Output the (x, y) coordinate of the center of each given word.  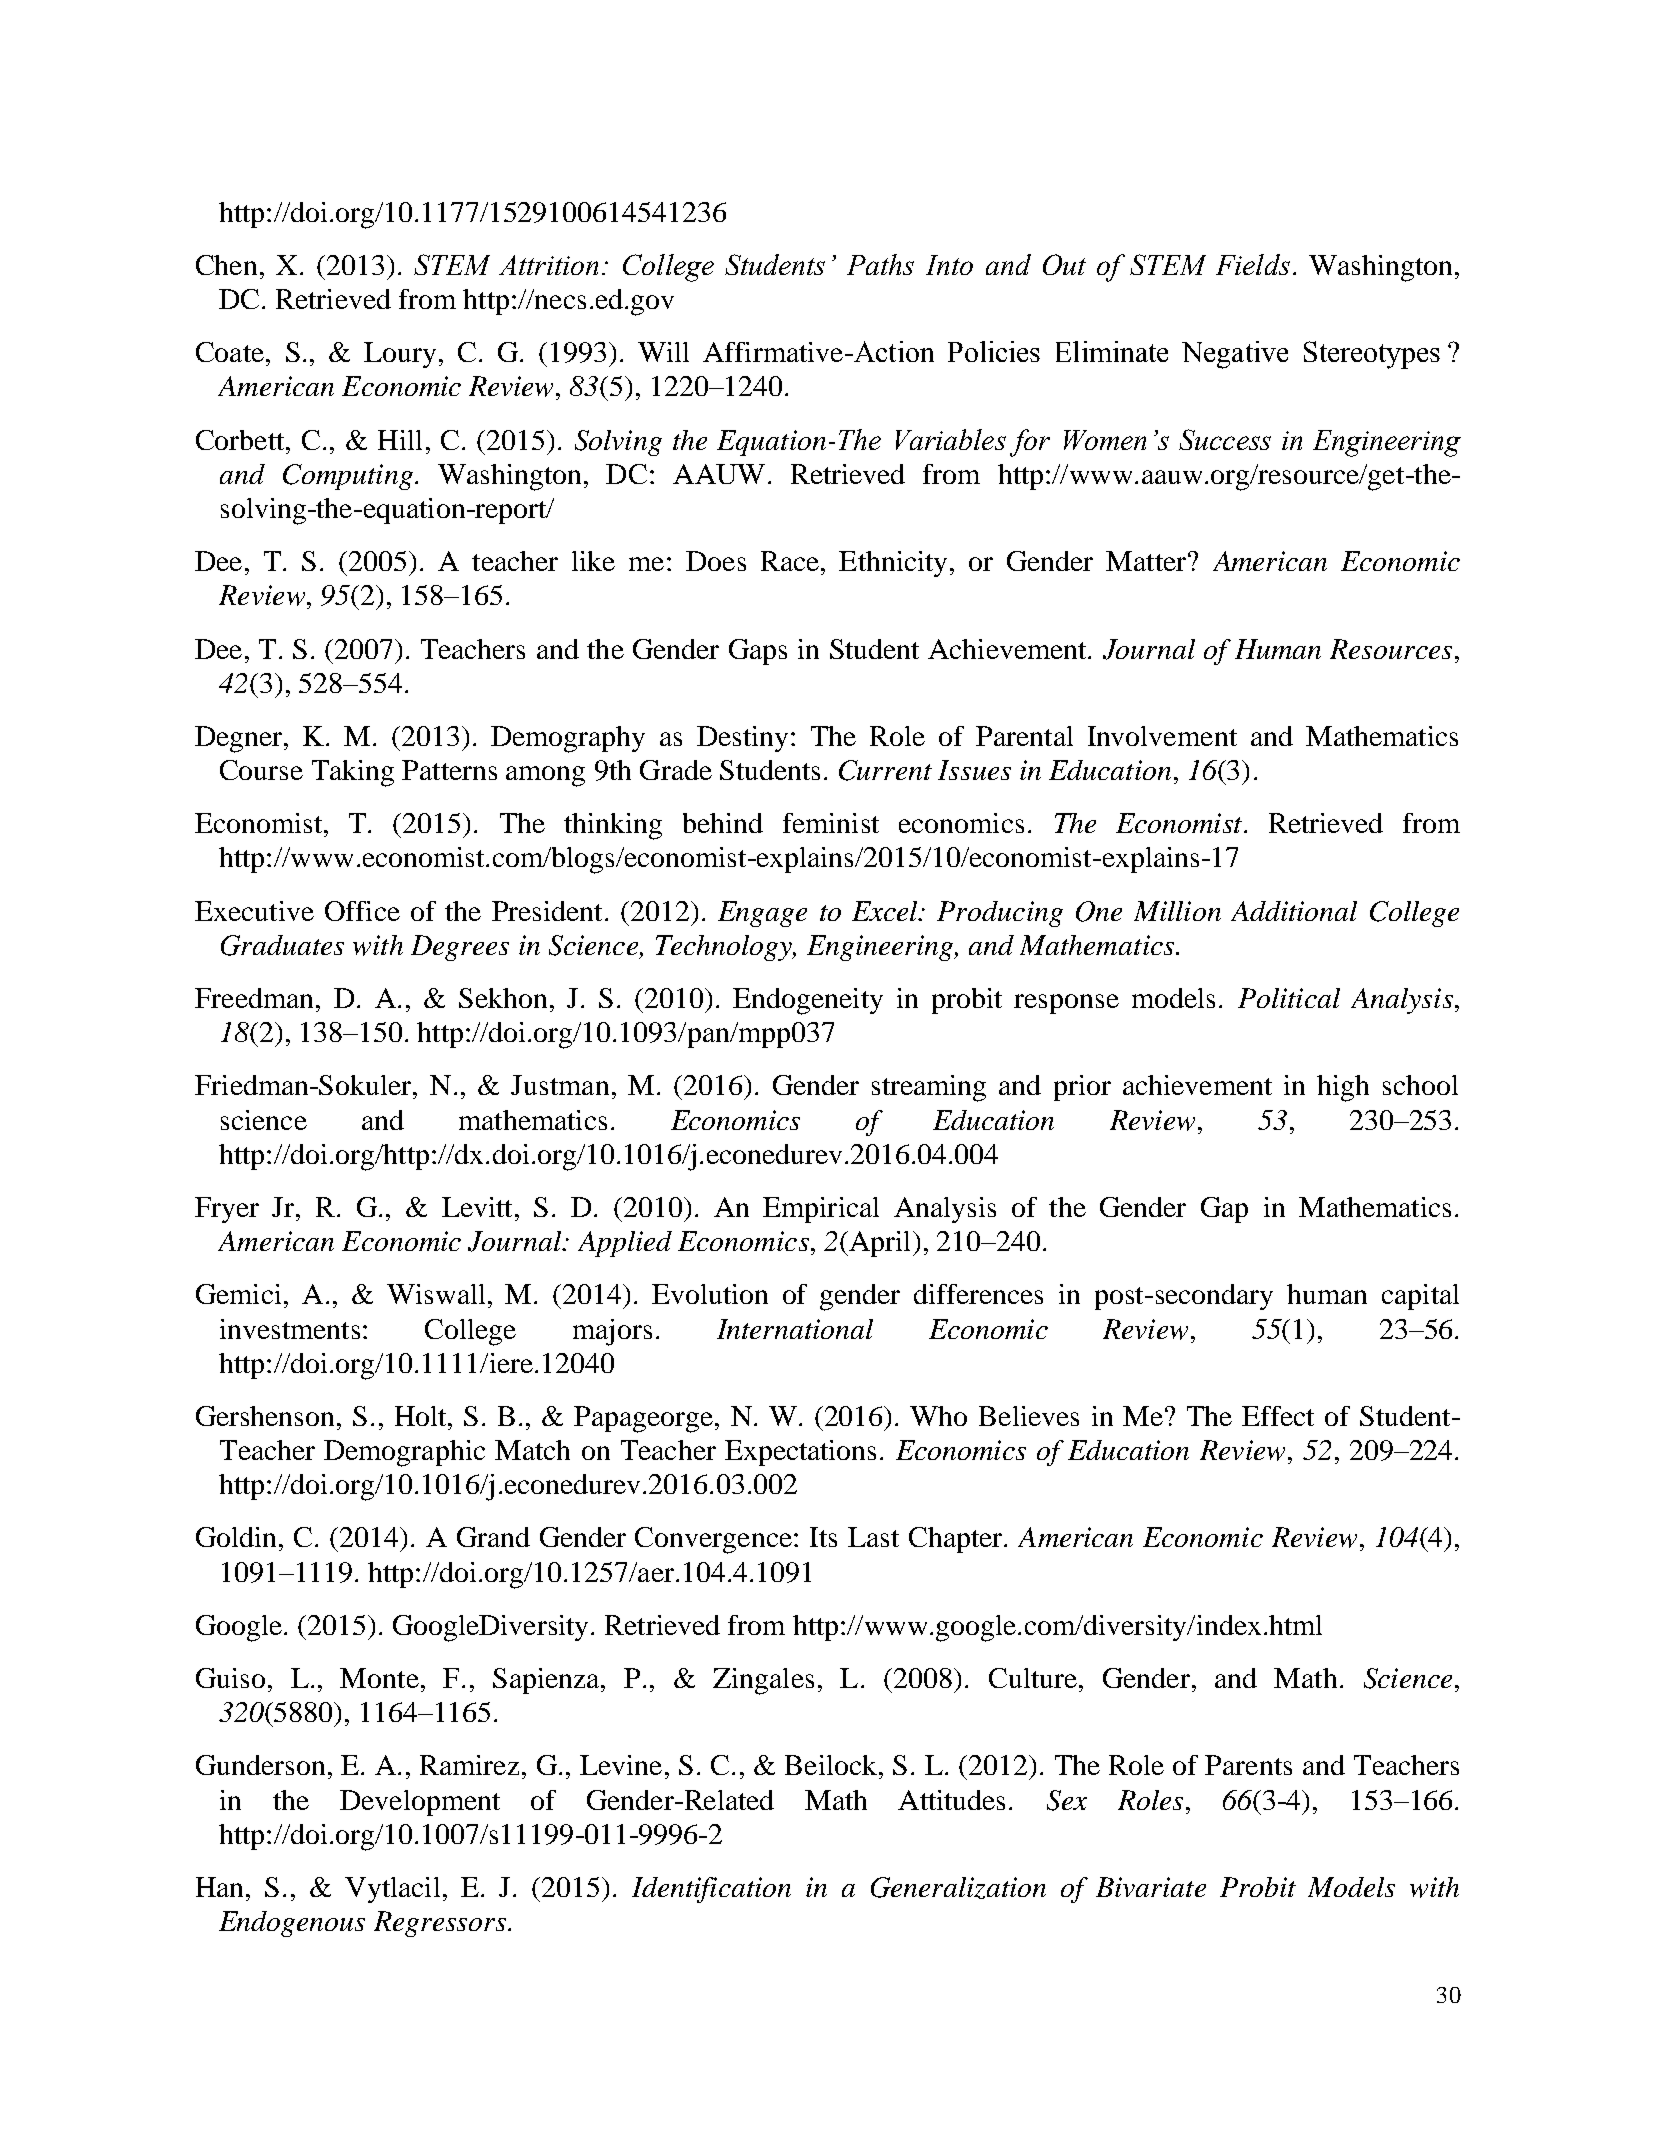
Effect (1278, 1416)
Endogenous (292, 1924)
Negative (1235, 355)
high (1343, 1088)
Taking (353, 773)
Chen (226, 265)
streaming (929, 1088)
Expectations (800, 1453)
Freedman (254, 998)
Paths (880, 264)
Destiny (742, 739)
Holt (422, 1416)
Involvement (1162, 736)
